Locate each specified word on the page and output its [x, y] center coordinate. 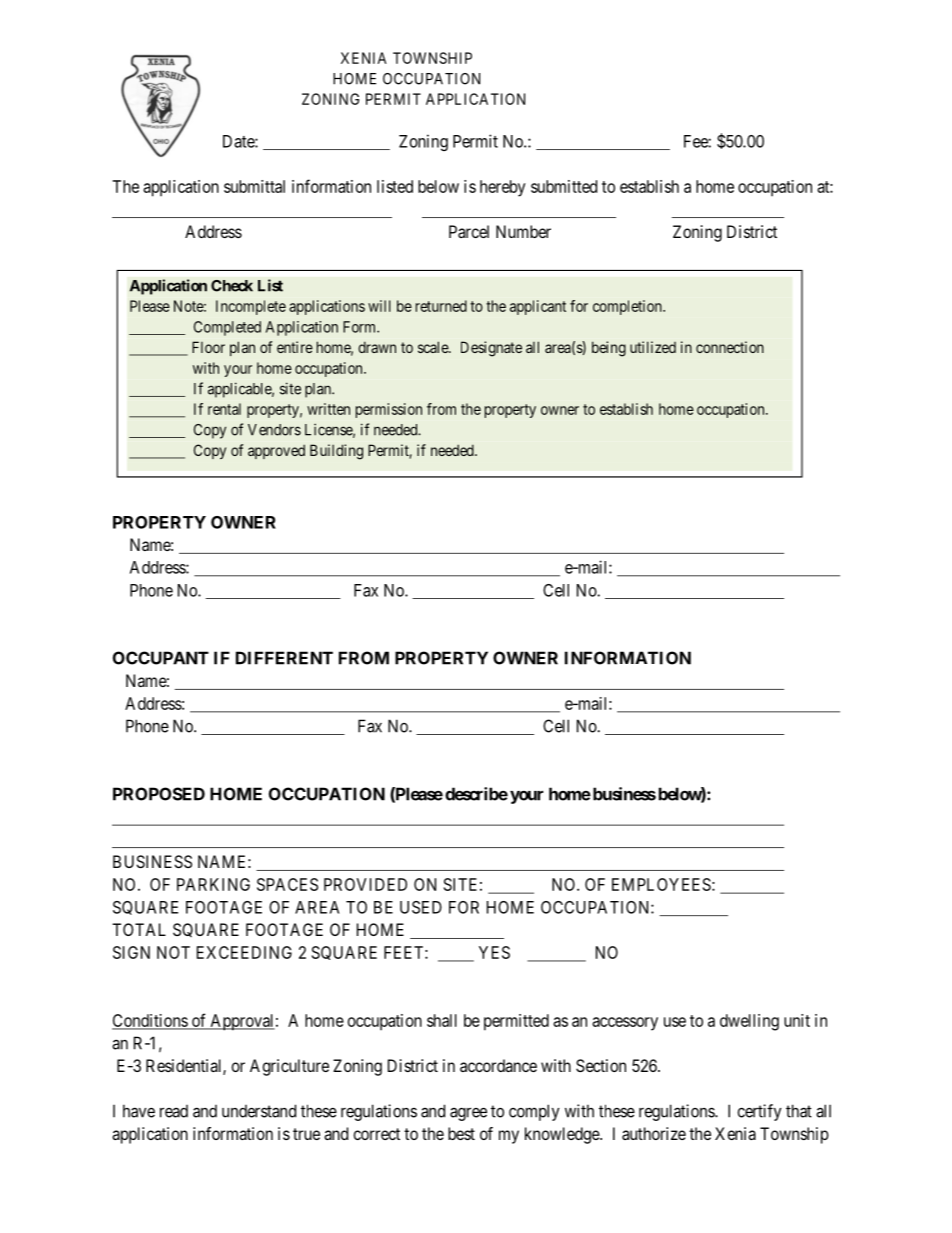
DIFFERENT [284, 658]
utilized [653, 347]
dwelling [749, 1022]
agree [468, 1114]
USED [421, 907]
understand [259, 1111]
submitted [564, 186]
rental [224, 409]
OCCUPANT [161, 658]
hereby [503, 188]
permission [389, 410]
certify [760, 1112]
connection [730, 347]
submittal [254, 186]
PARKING [213, 884]
